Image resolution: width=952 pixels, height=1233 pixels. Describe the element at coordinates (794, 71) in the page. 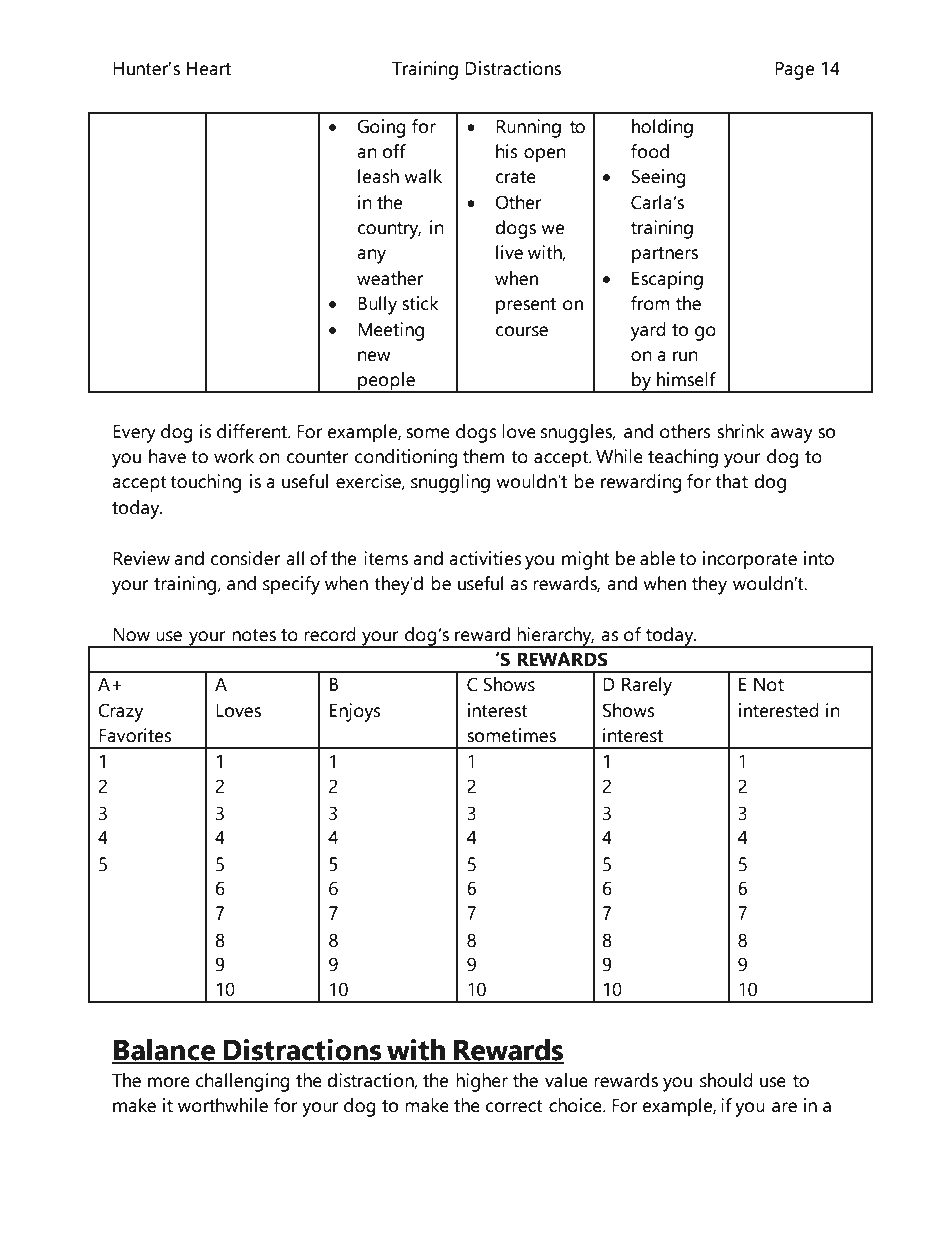

I see `Page` at that location.
